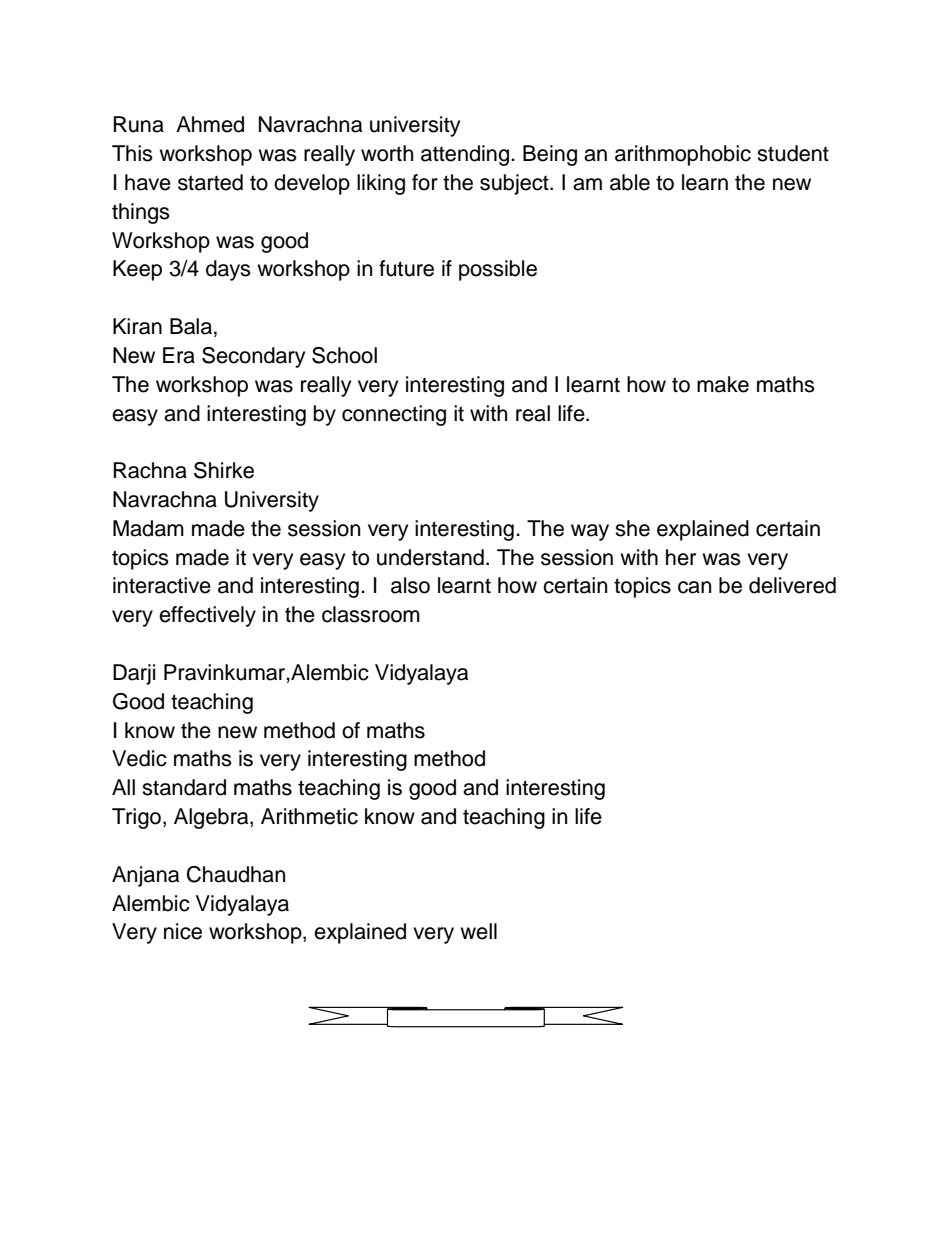 The image size is (952, 1233). Describe the element at coordinates (210, 124) in the screenshot. I see `Ahmed` at that location.
